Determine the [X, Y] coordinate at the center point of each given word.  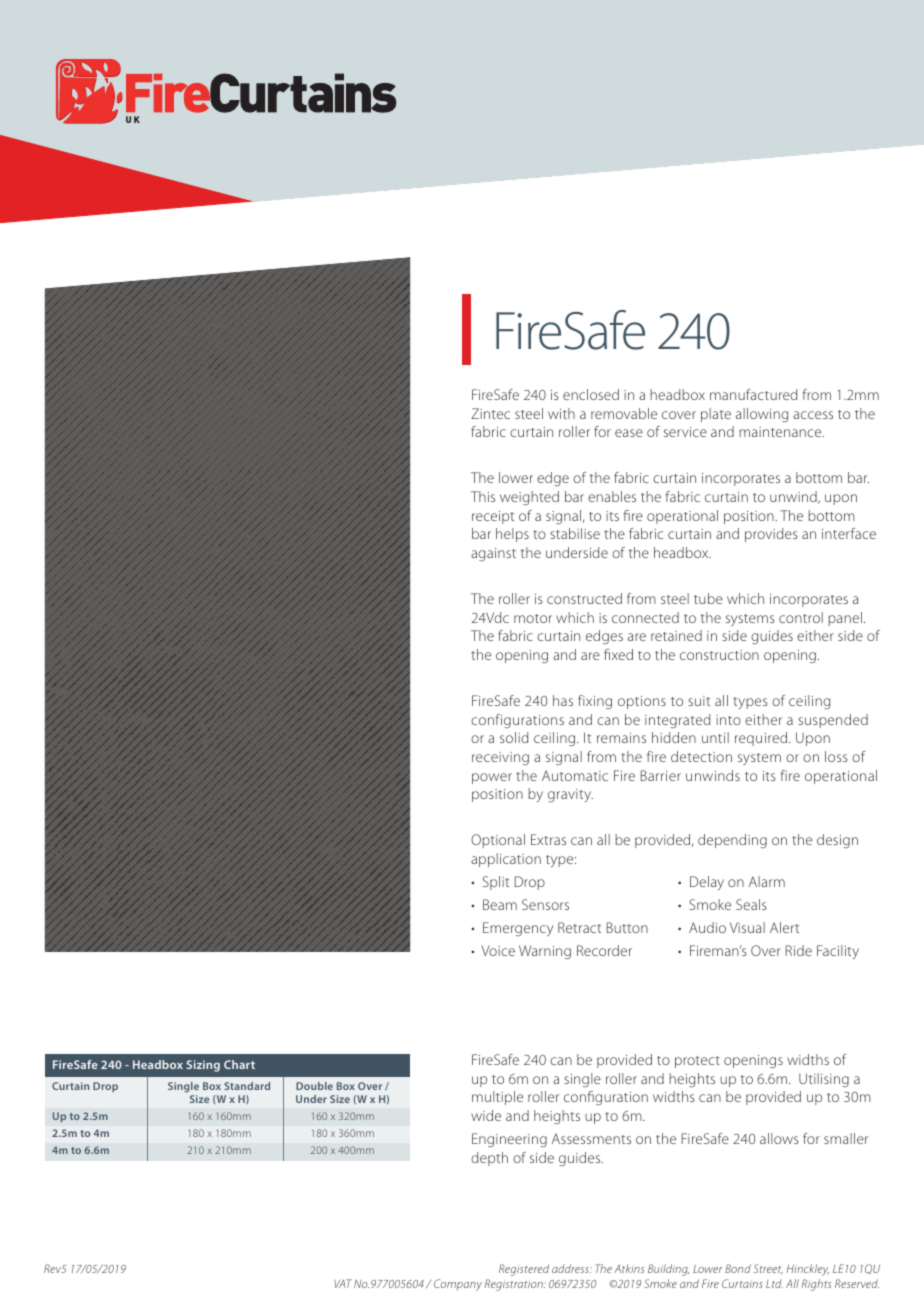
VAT [343, 1283]
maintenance [781, 432]
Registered [524, 1270]
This [483, 496]
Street [768, 1269]
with [561, 413]
